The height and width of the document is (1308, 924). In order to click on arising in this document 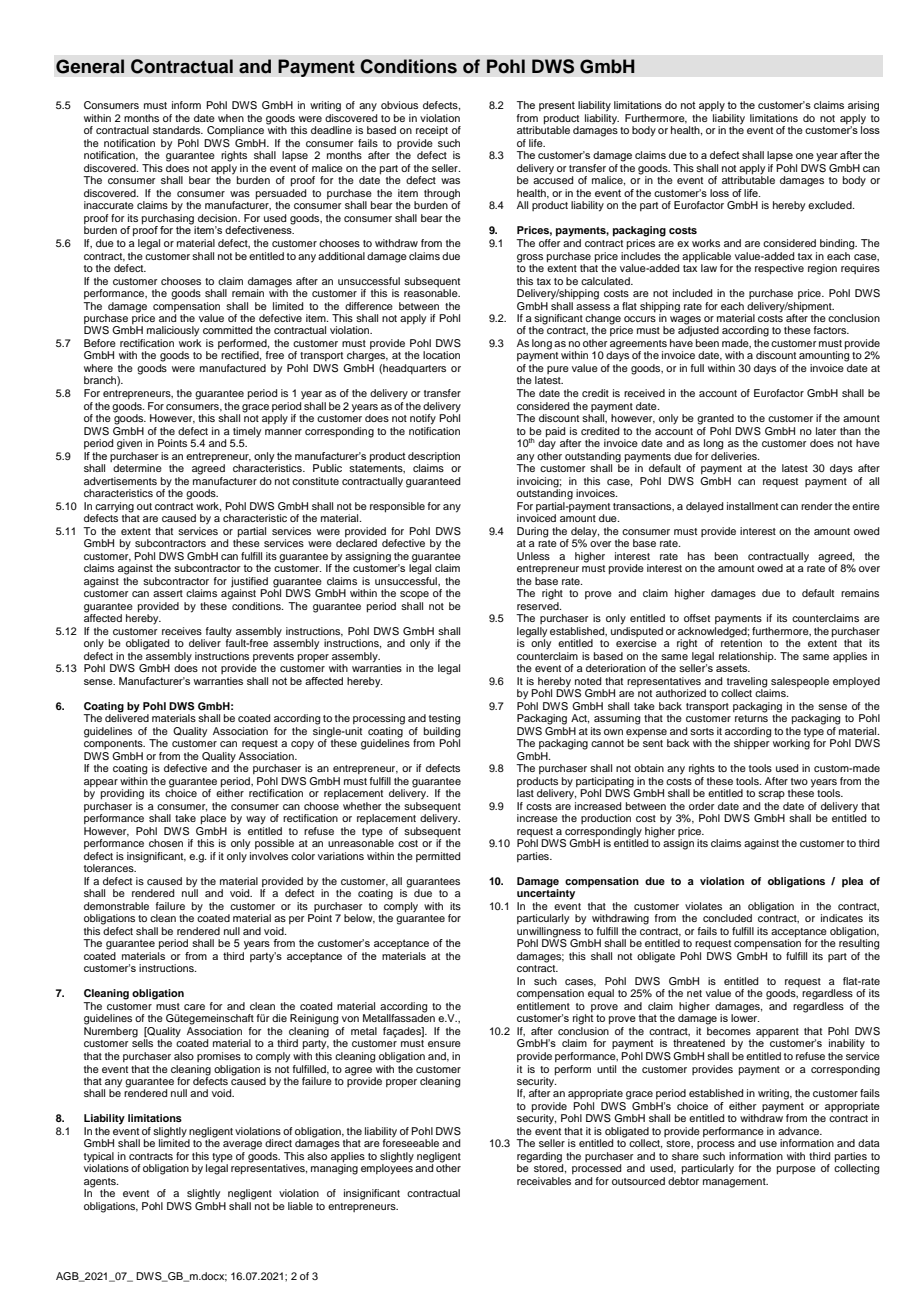, I will do `click(863, 106)`.
